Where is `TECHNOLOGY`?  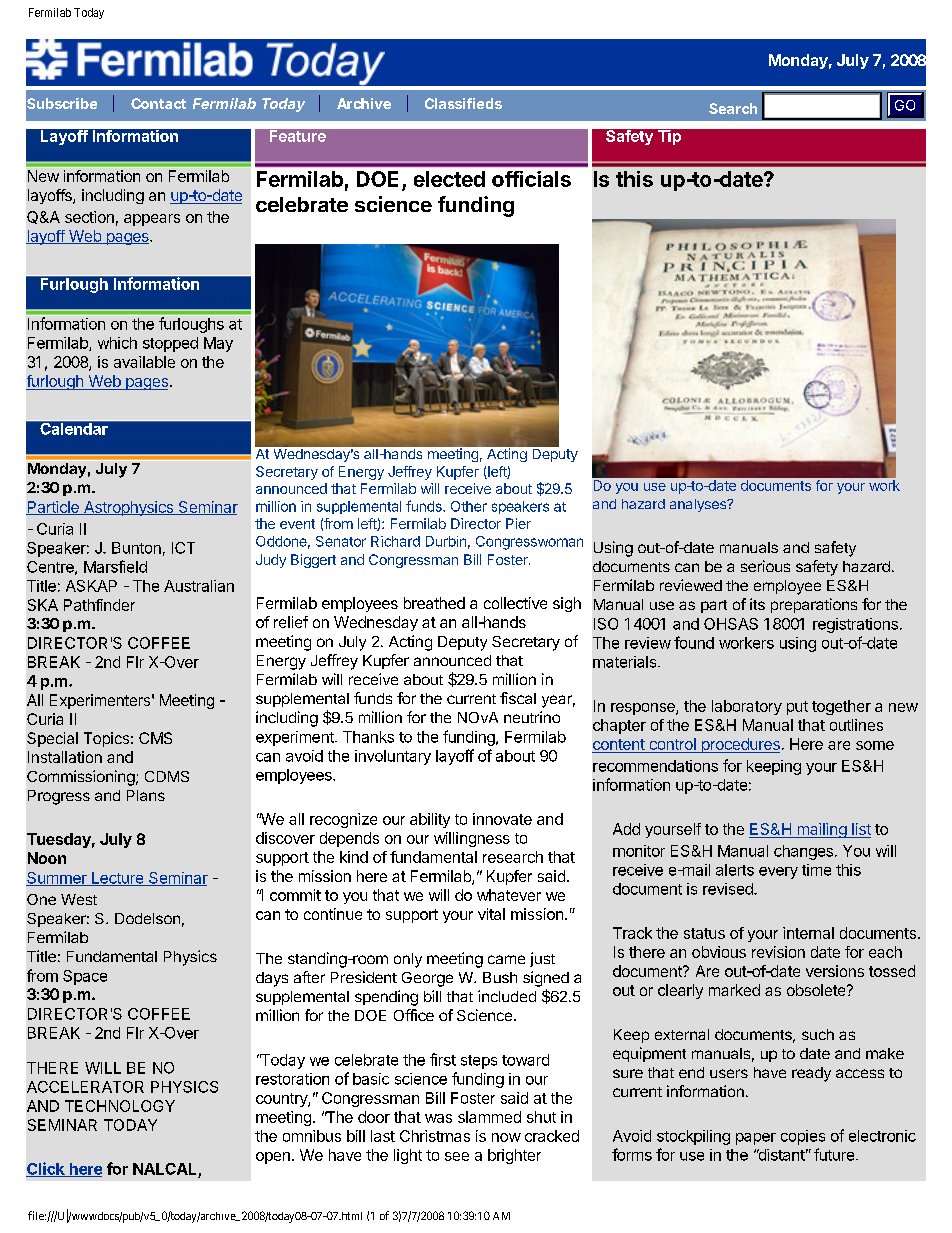
TECHNOLOGY is located at coordinates (120, 1106).
